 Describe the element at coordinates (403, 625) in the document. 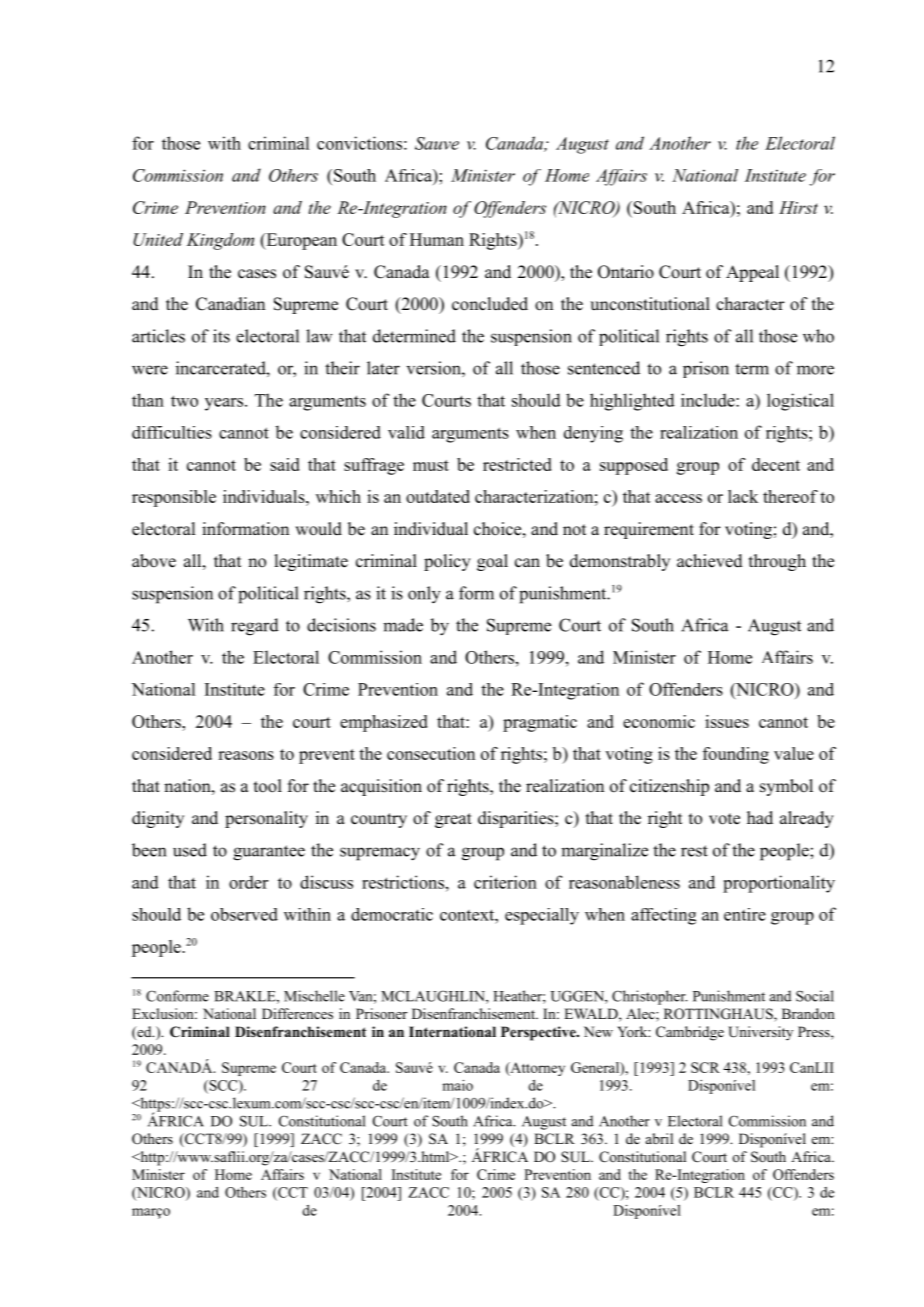

I see `made` at that location.
